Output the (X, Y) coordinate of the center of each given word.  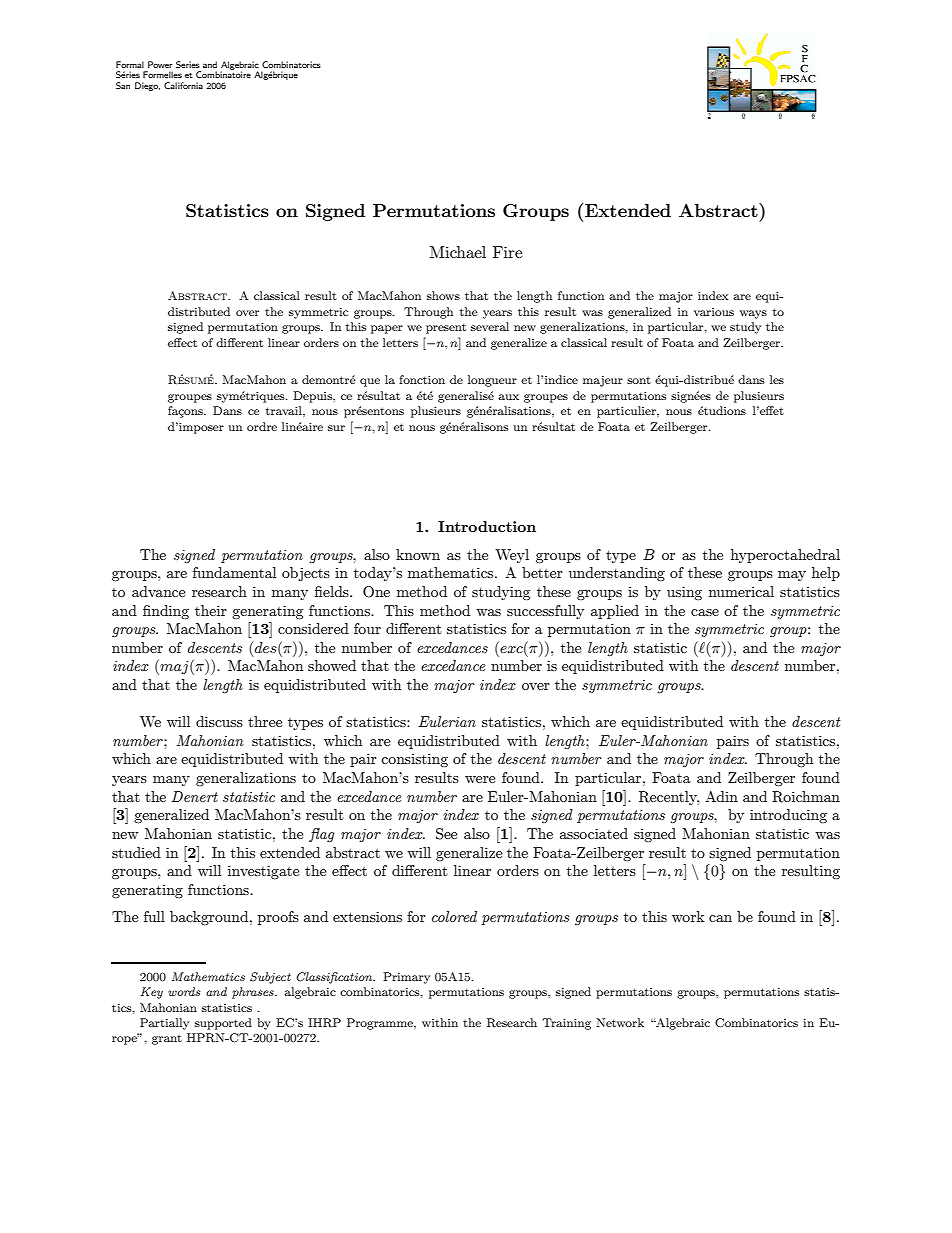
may (792, 576)
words (184, 991)
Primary (406, 978)
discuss (219, 721)
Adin (721, 796)
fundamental (234, 572)
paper (387, 329)
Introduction (487, 526)
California (183, 85)
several (490, 326)
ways (753, 314)
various (714, 312)
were (480, 779)
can (720, 918)
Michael (458, 252)
